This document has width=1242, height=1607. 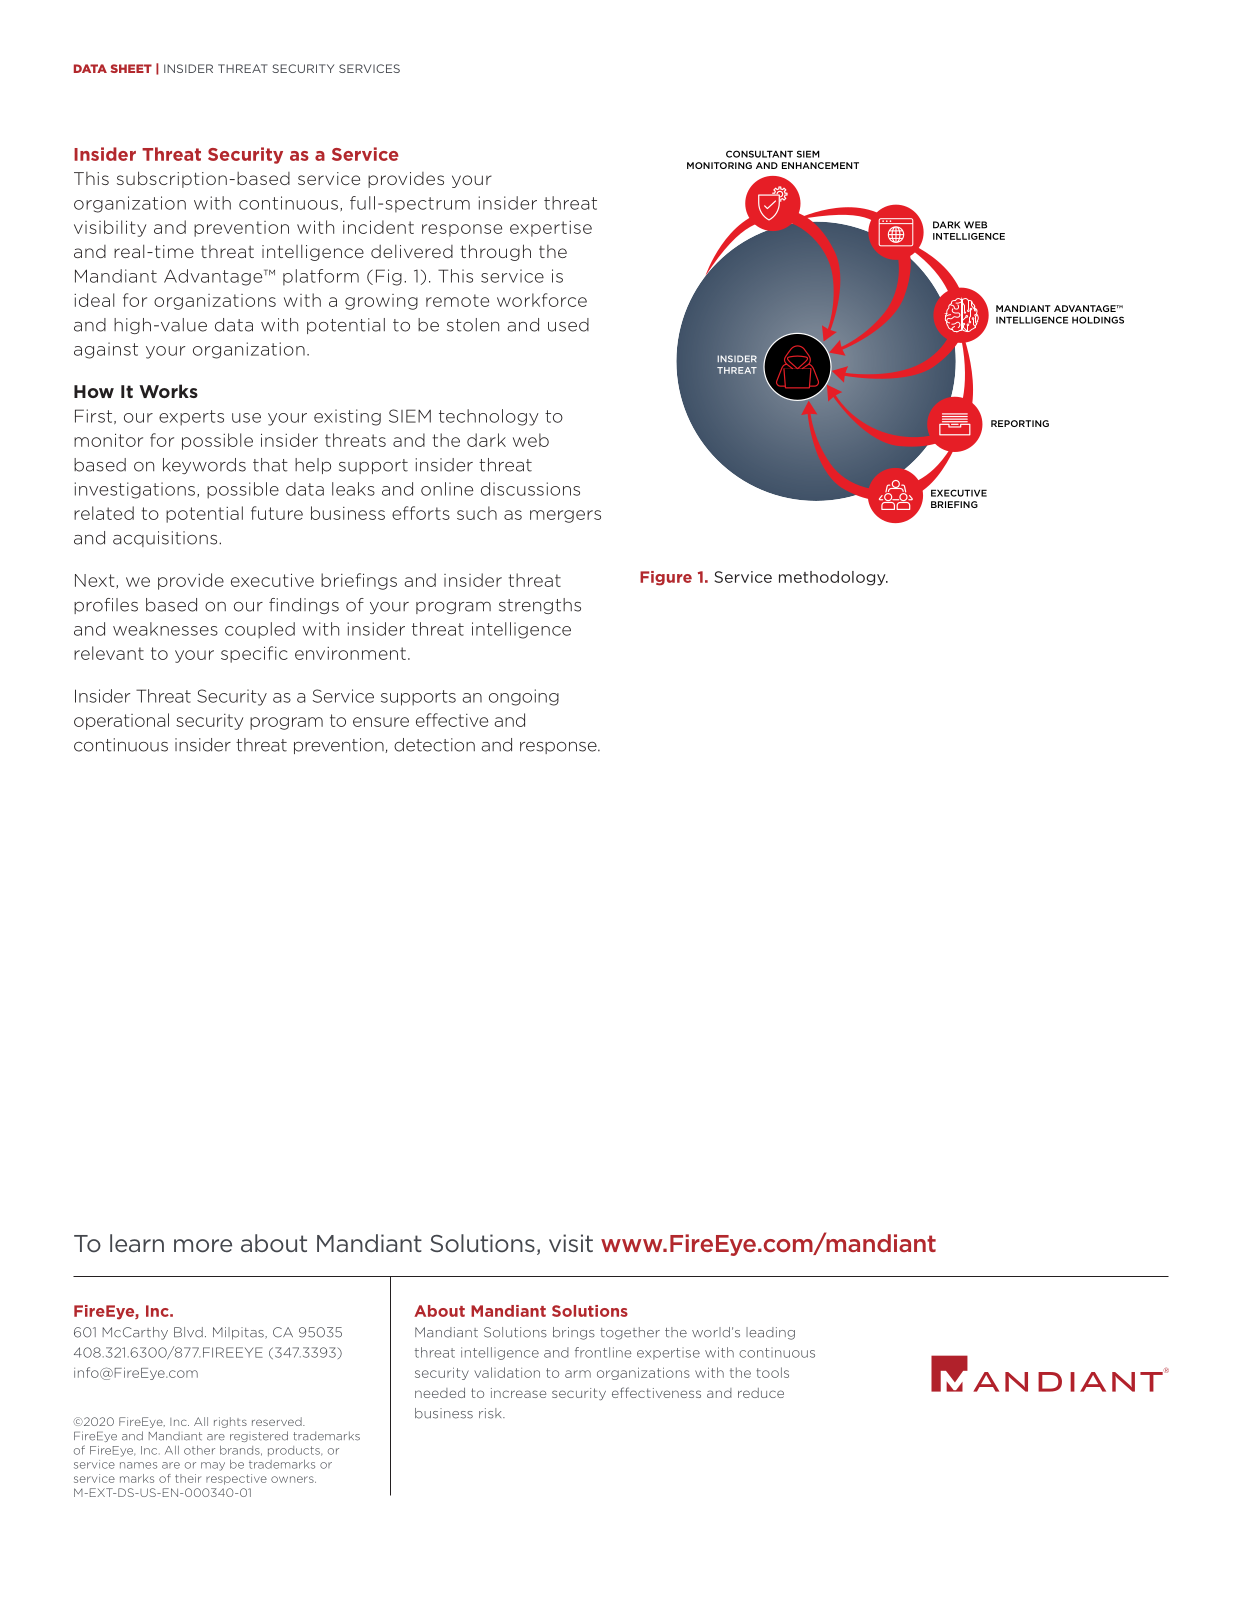 What do you see at coordinates (833, 578) in the document?
I see `methodology` at bounding box center [833, 578].
